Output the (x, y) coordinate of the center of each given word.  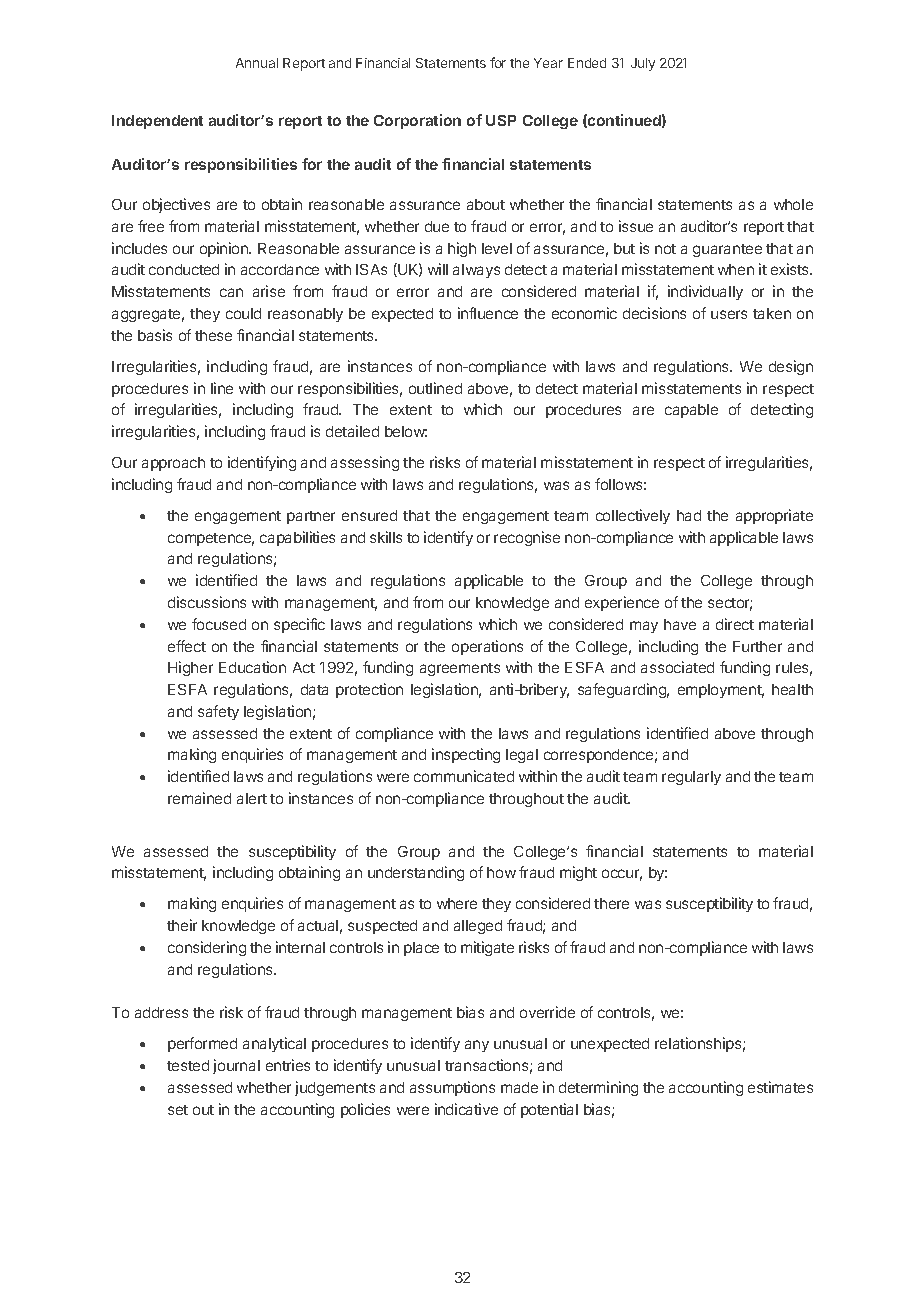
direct (735, 624)
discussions (207, 602)
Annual (257, 63)
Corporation (417, 121)
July (643, 64)
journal (236, 1066)
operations (487, 647)
